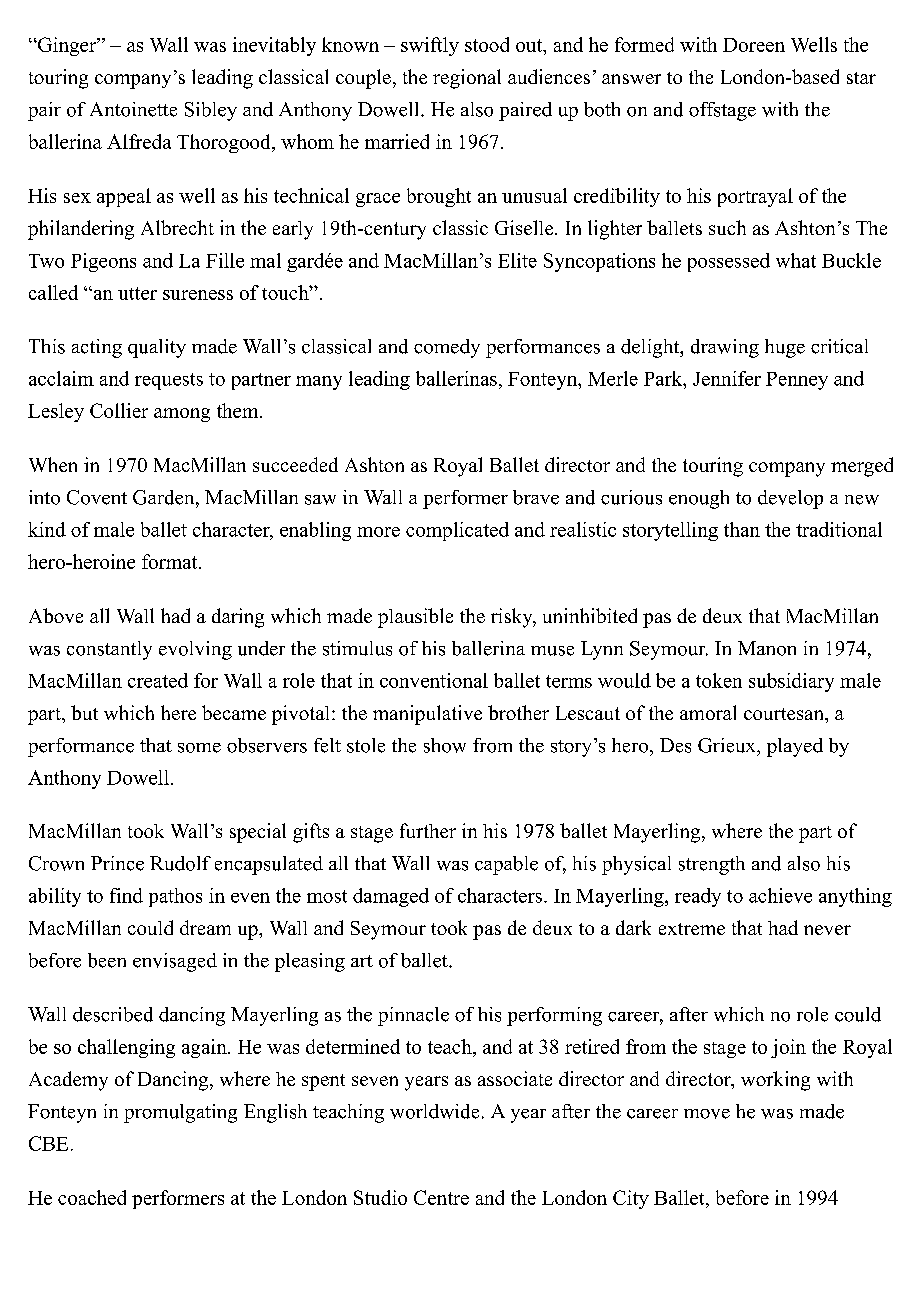 The height and width of the screenshot is (1308, 924). I want to click on achieve, so click(780, 895).
